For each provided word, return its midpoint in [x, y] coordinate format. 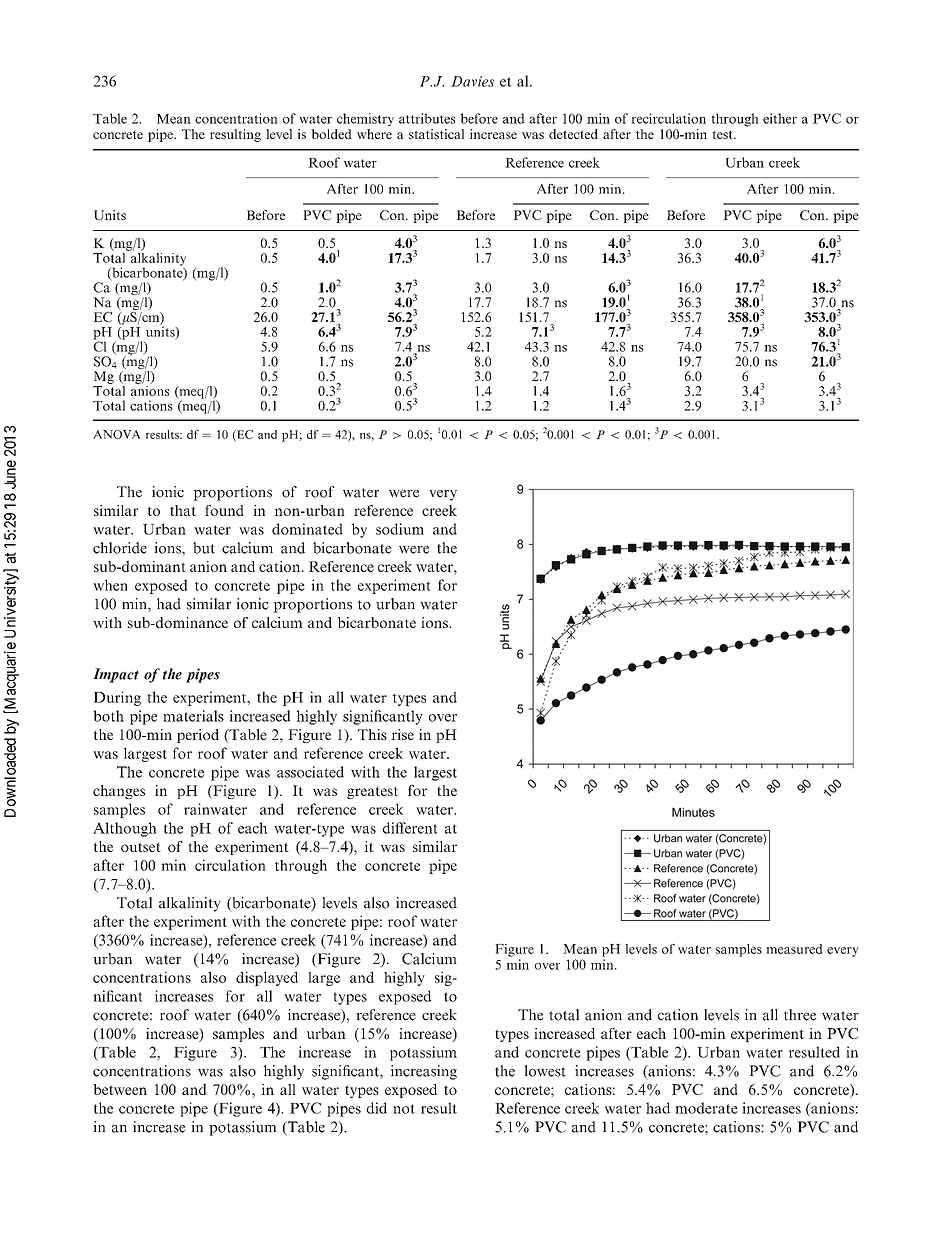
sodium [400, 529]
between [120, 1089]
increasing [423, 1072]
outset [141, 847]
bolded [331, 134]
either [780, 118]
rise [402, 734]
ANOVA [117, 434]
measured [794, 949]
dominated [307, 529]
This [372, 734]
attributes [427, 118]
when [110, 585]
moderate [706, 1108]
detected [573, 134]
